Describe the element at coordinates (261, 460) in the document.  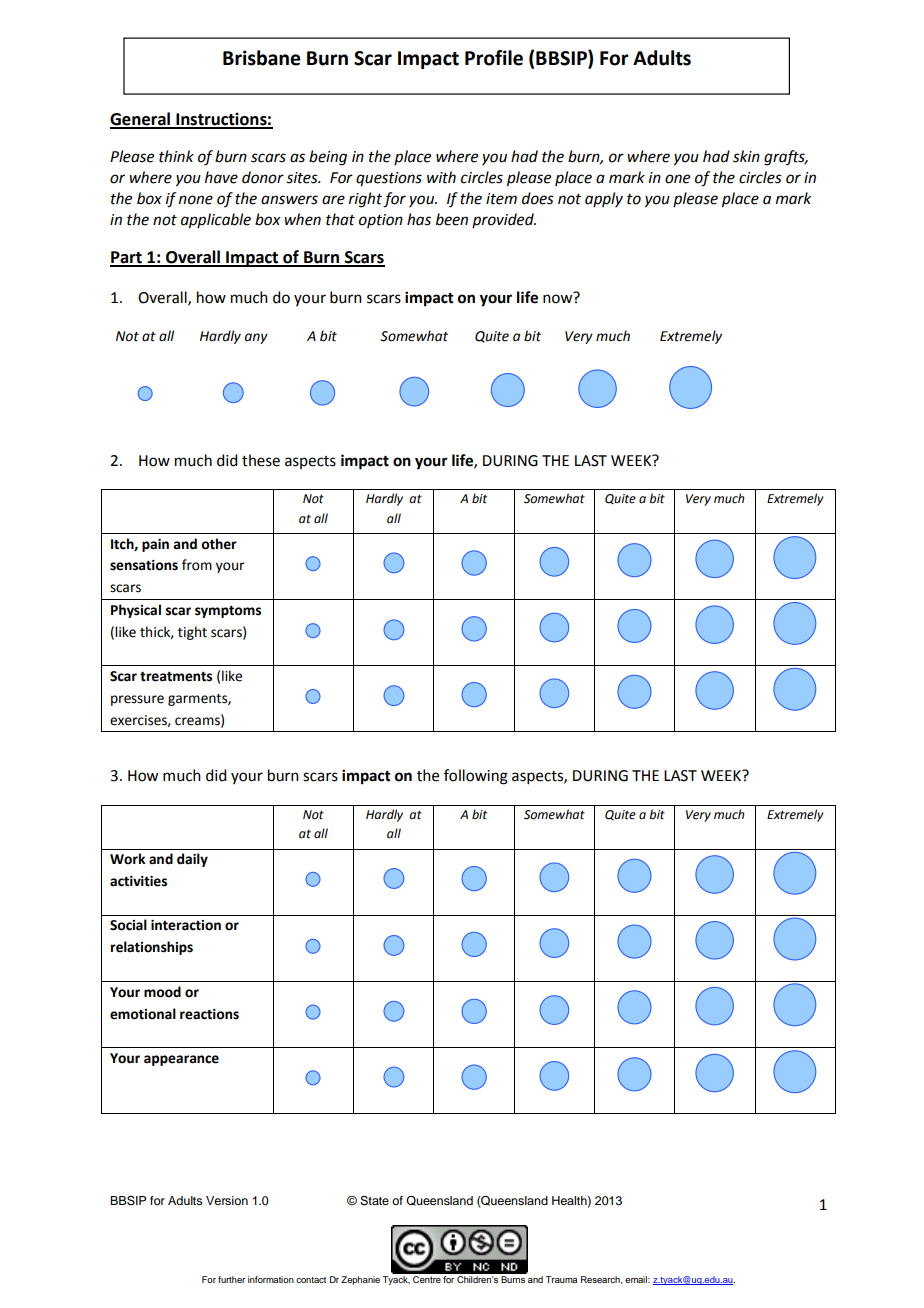
I see `these` at that location.
